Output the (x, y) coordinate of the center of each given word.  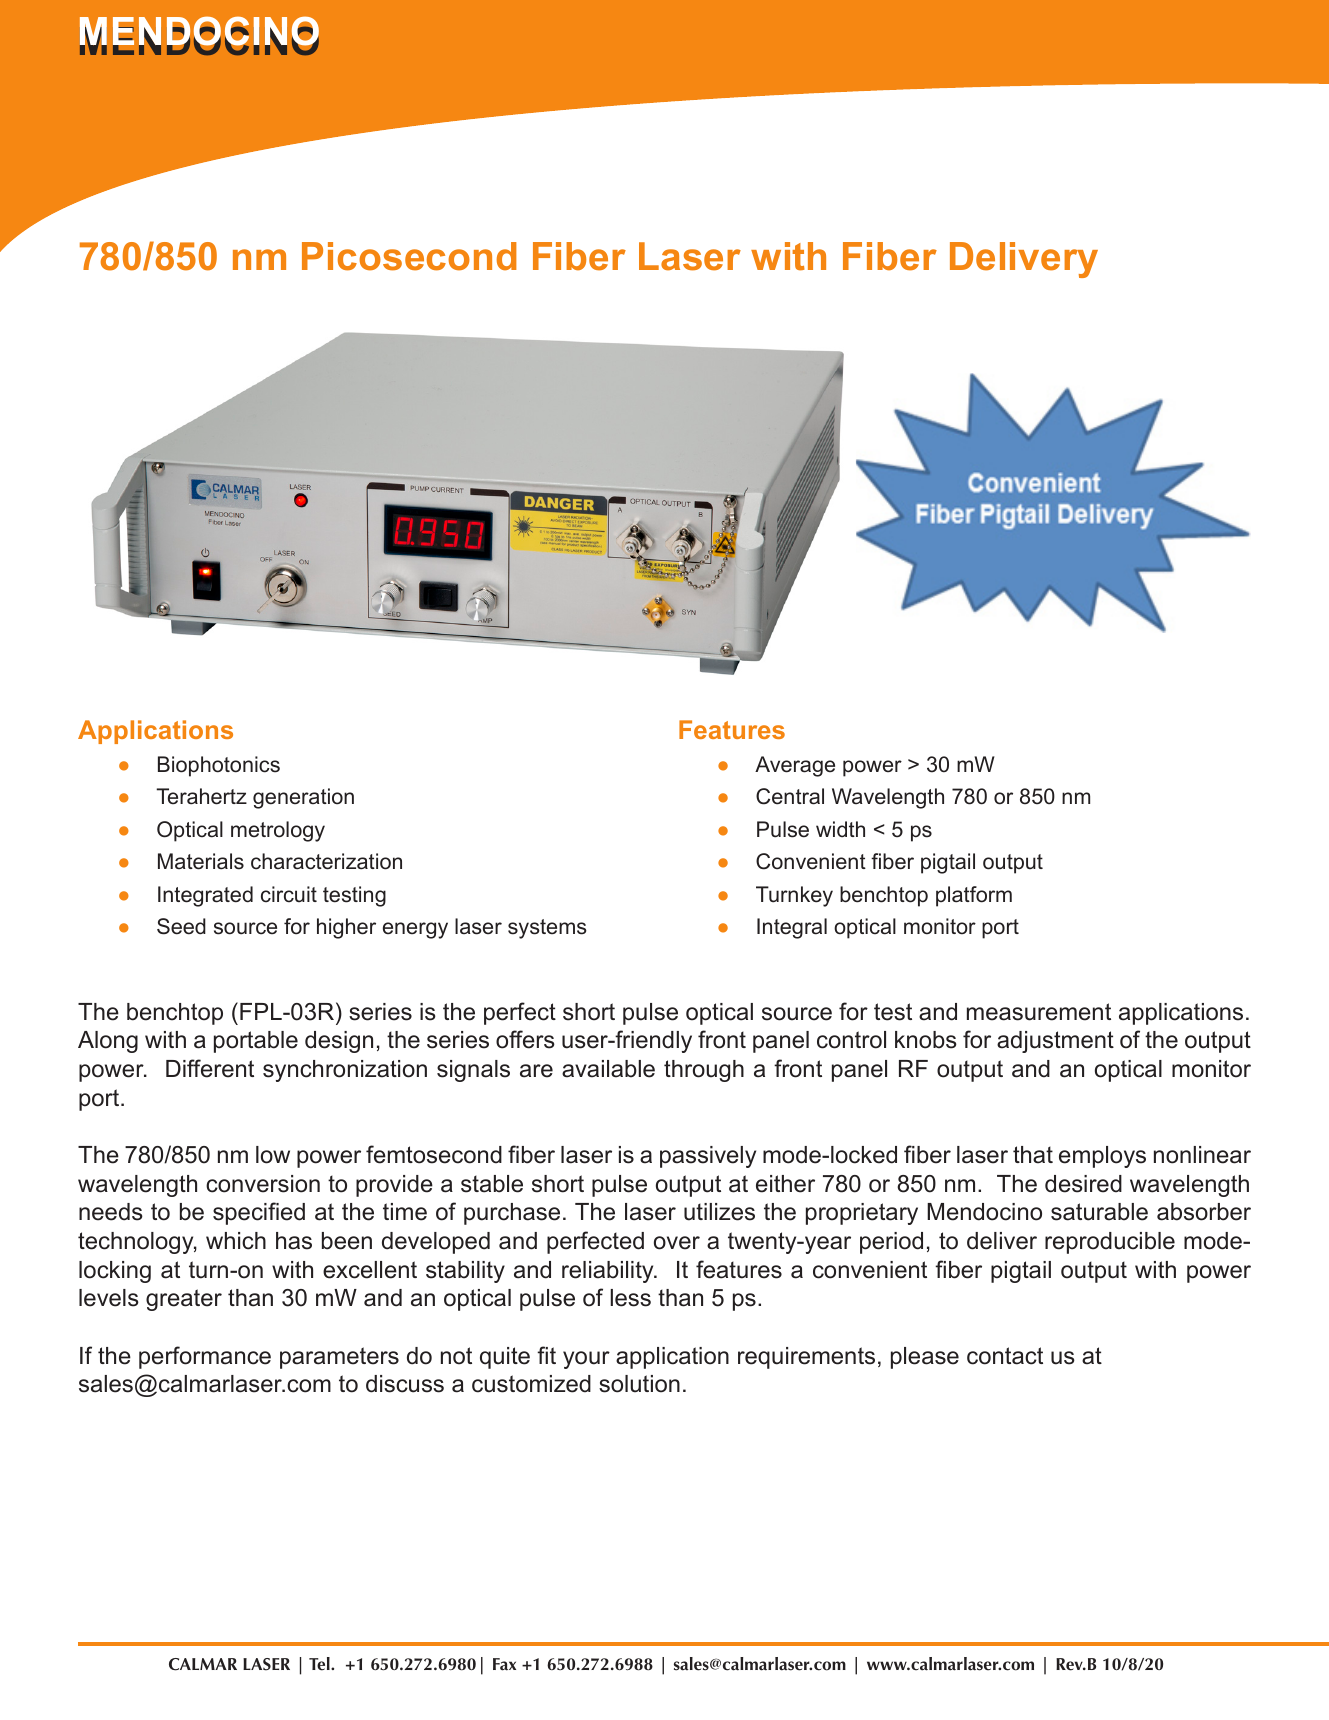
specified (259, 1213)
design (339, 1042)
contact (1005, 1356)
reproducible (1110, 1243)
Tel (320, 1664)
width (840, 829)
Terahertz (201, 796)
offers (525, 1039)
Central (790, 796)
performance (205, 1357)
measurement (1039, 1012)
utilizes (719, 1212)
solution (639, 1384)
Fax (504, 1664)
